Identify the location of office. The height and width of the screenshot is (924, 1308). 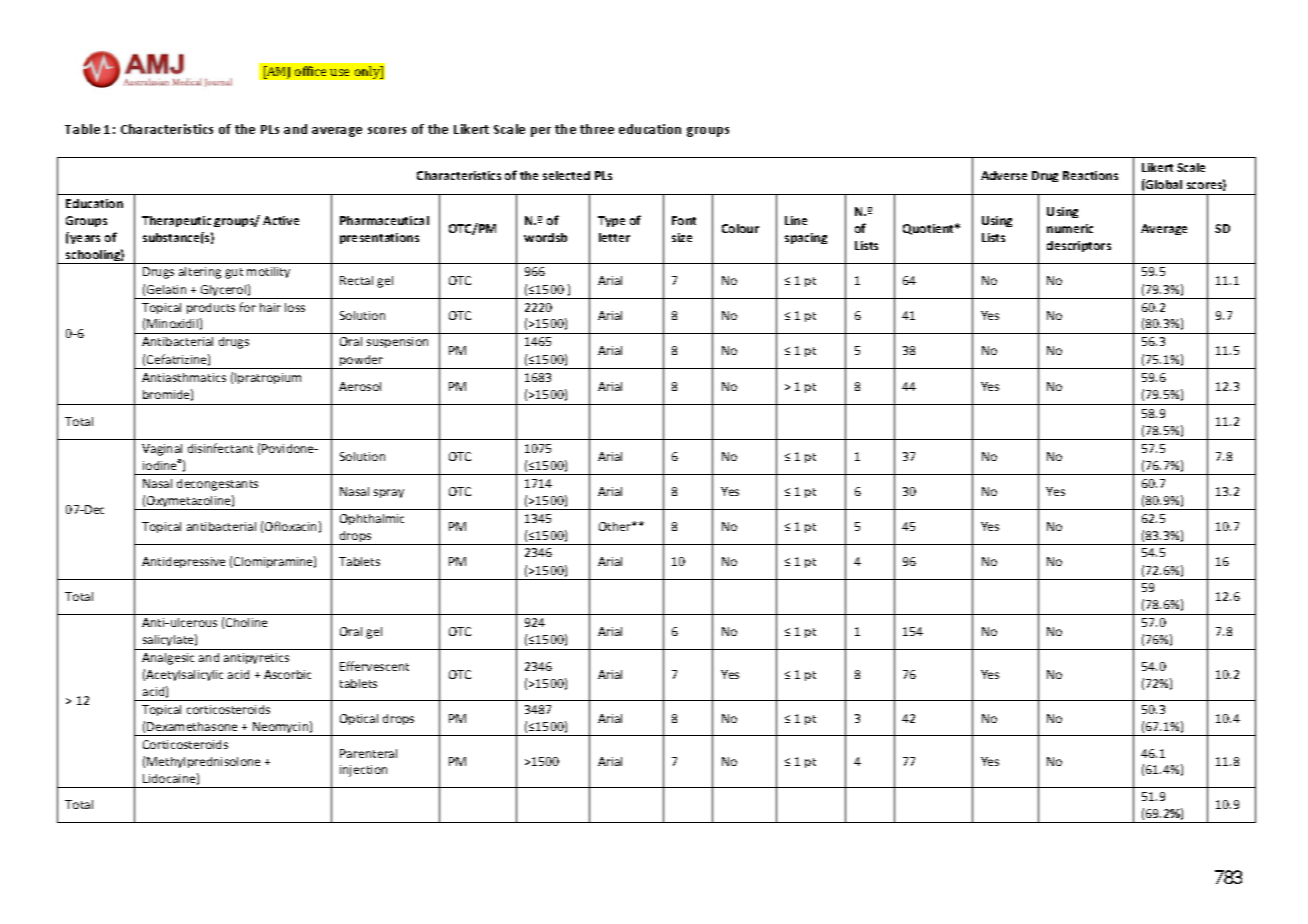
(310, 71).
